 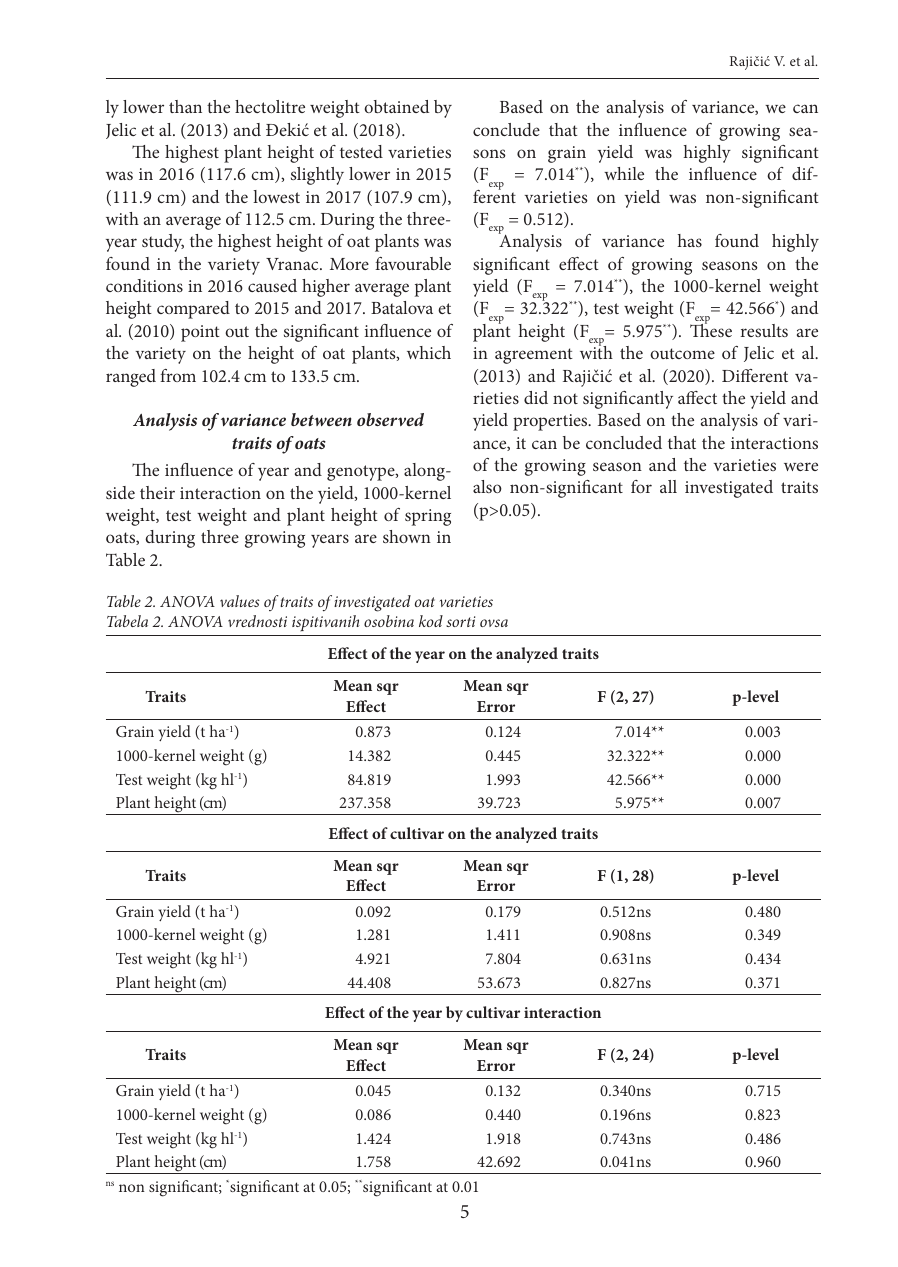 I want to click on than, so click(x=185, y=106).
